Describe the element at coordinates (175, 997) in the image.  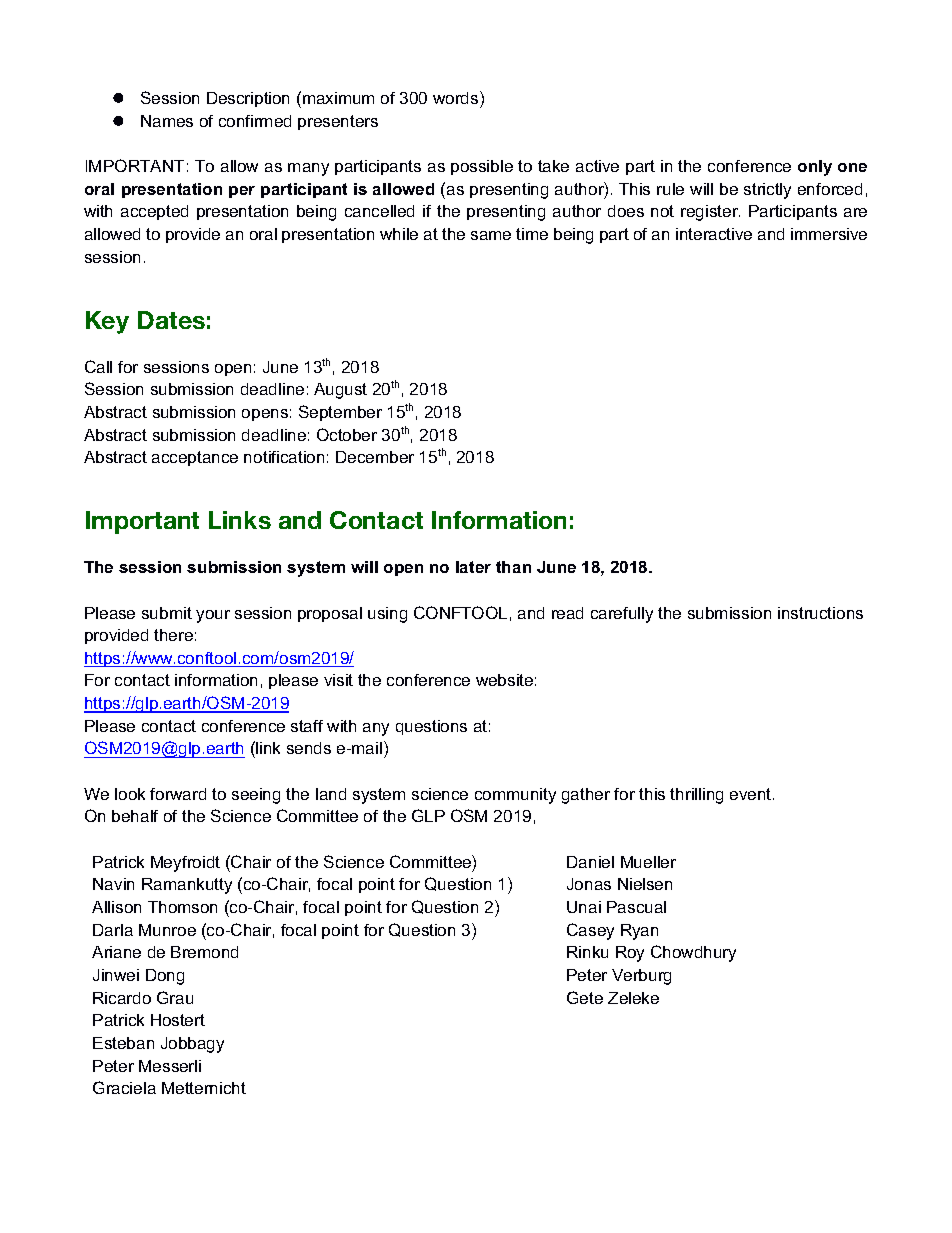
I see `Grau` at that location.
